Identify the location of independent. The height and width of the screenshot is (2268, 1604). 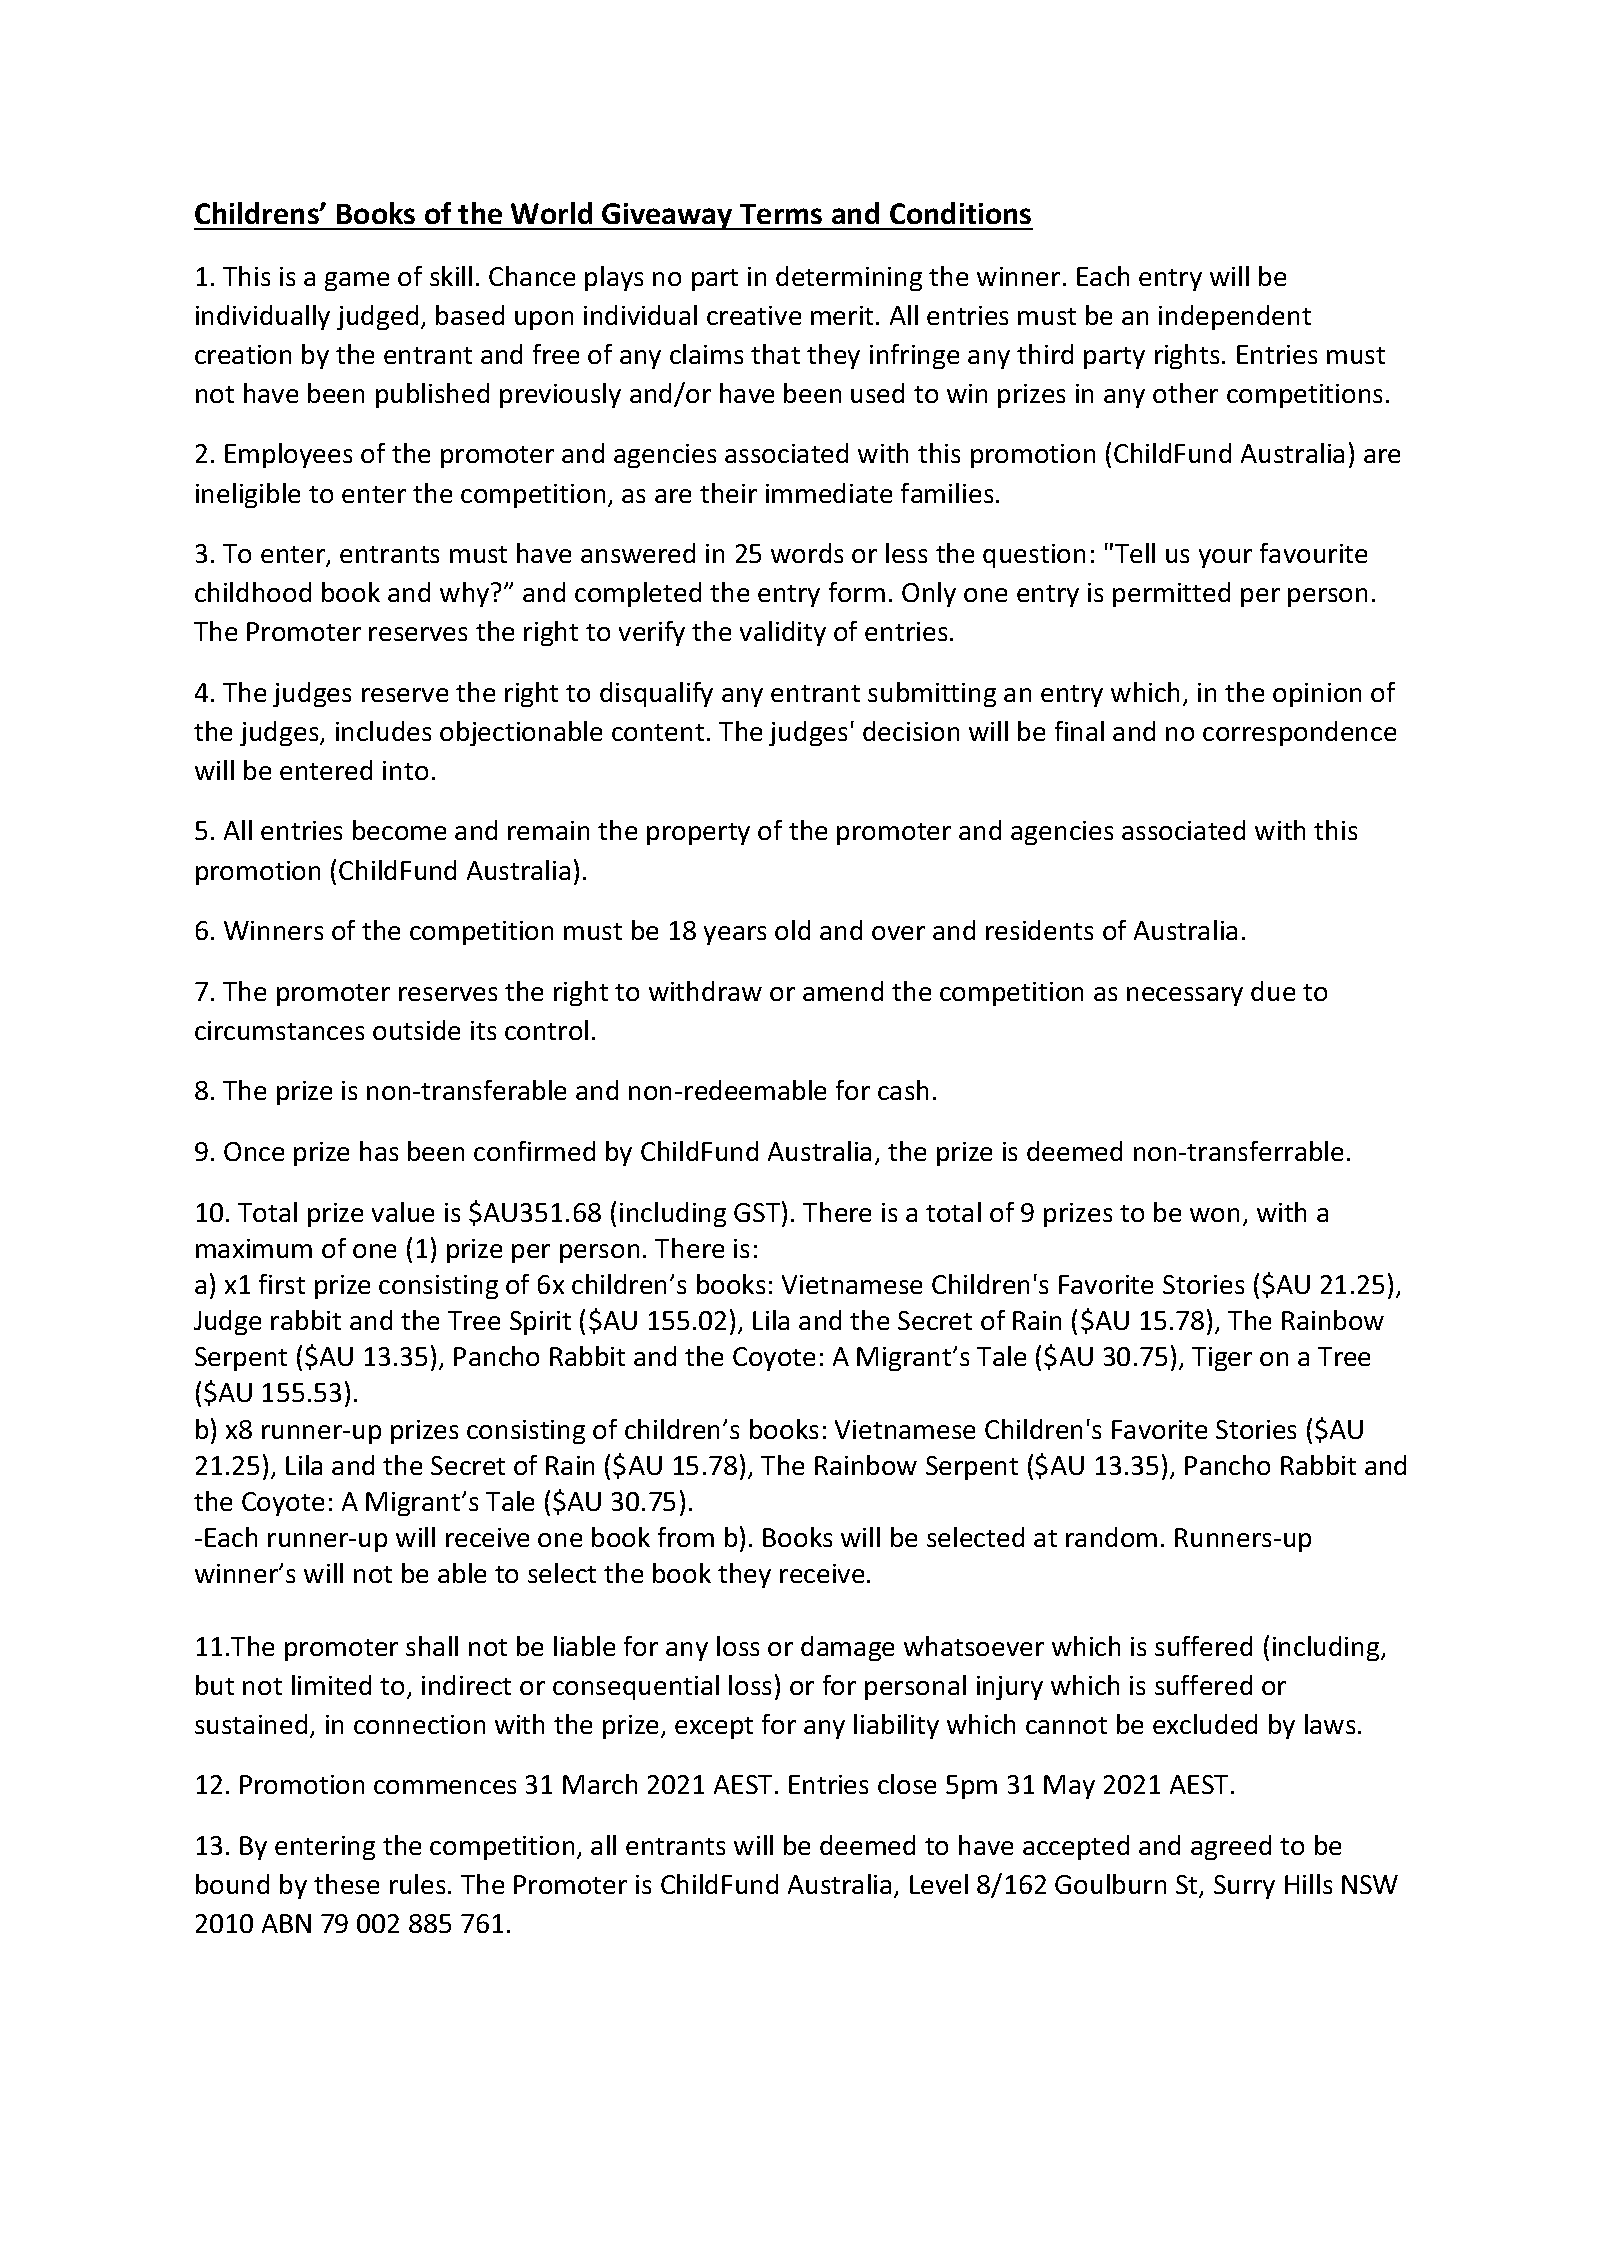
(1235, 317).
